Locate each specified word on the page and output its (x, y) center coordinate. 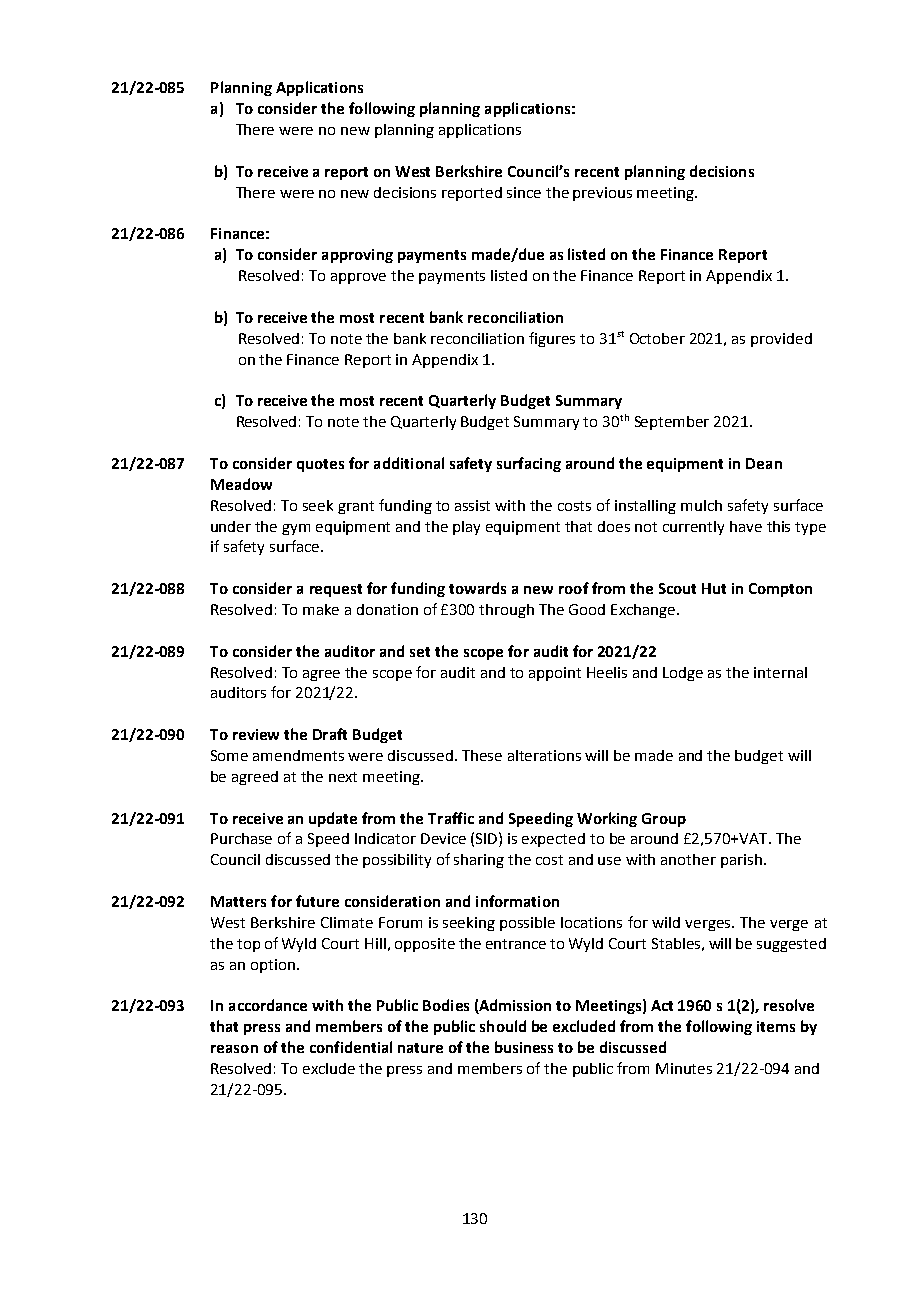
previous (602, 194)
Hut (714, 588)
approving (357, 256)
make (321, 609)
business (524, 1047)
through (506, 611)
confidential (351, 1047)
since (524, 192)
